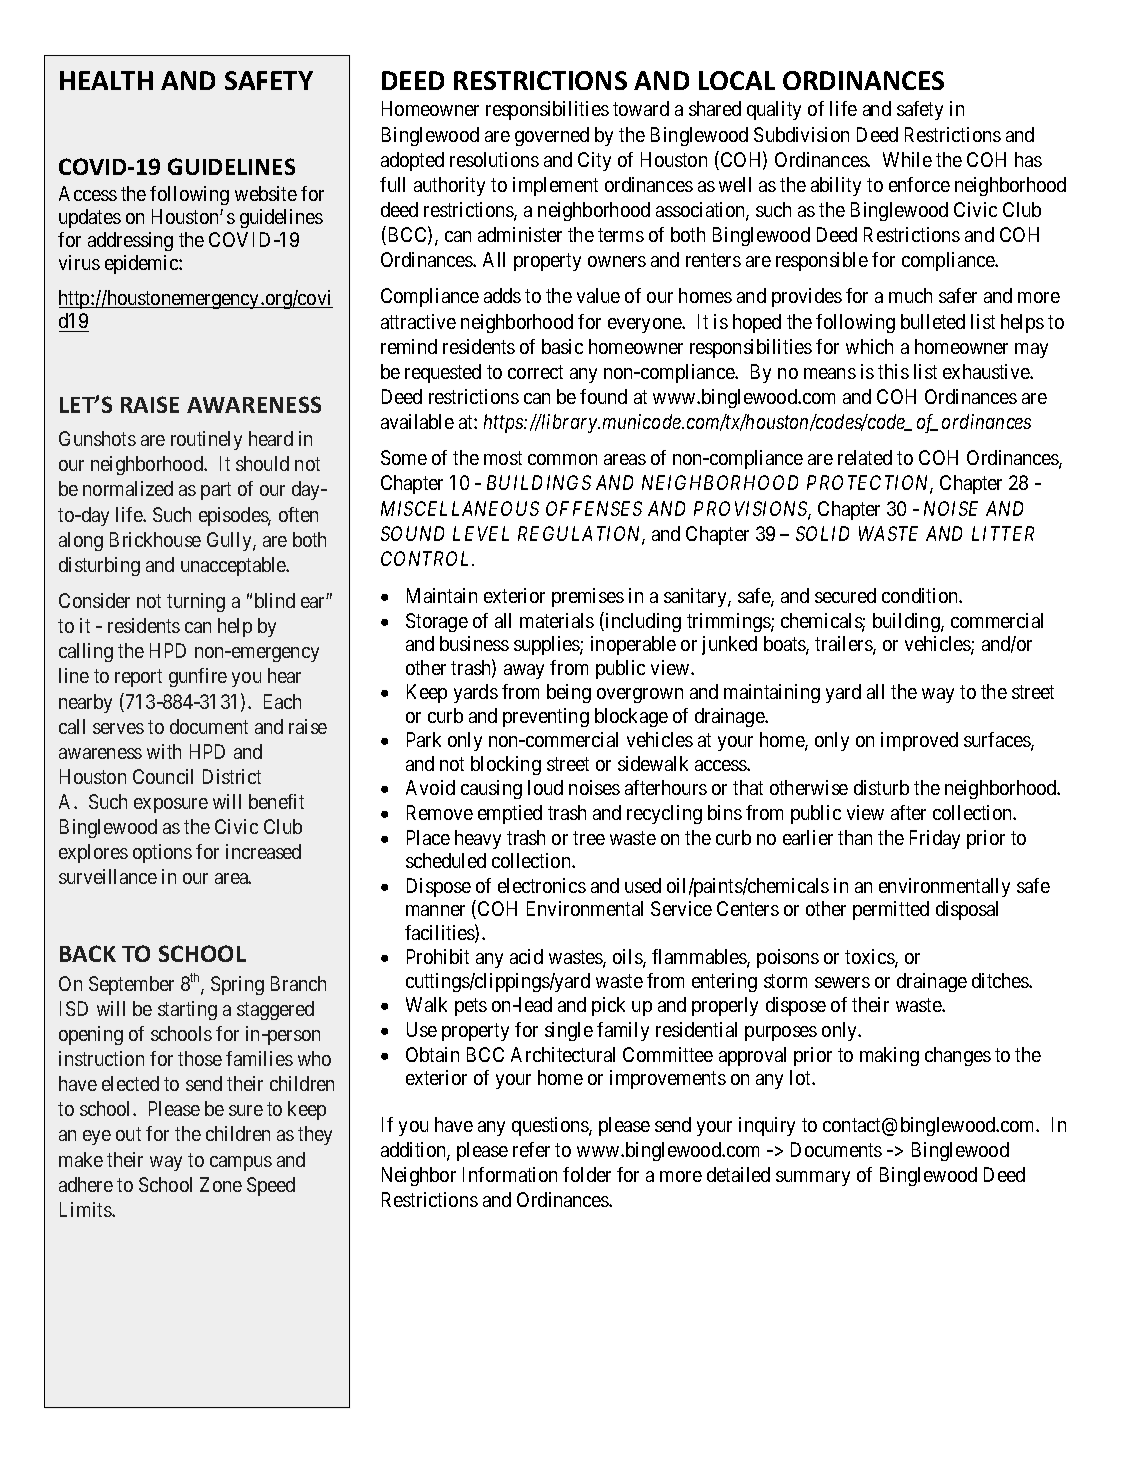 The width and height of the image is (1127, 1458). Describe the element at coordinates (547, 645) in the image. I see `supplies` at that location.
